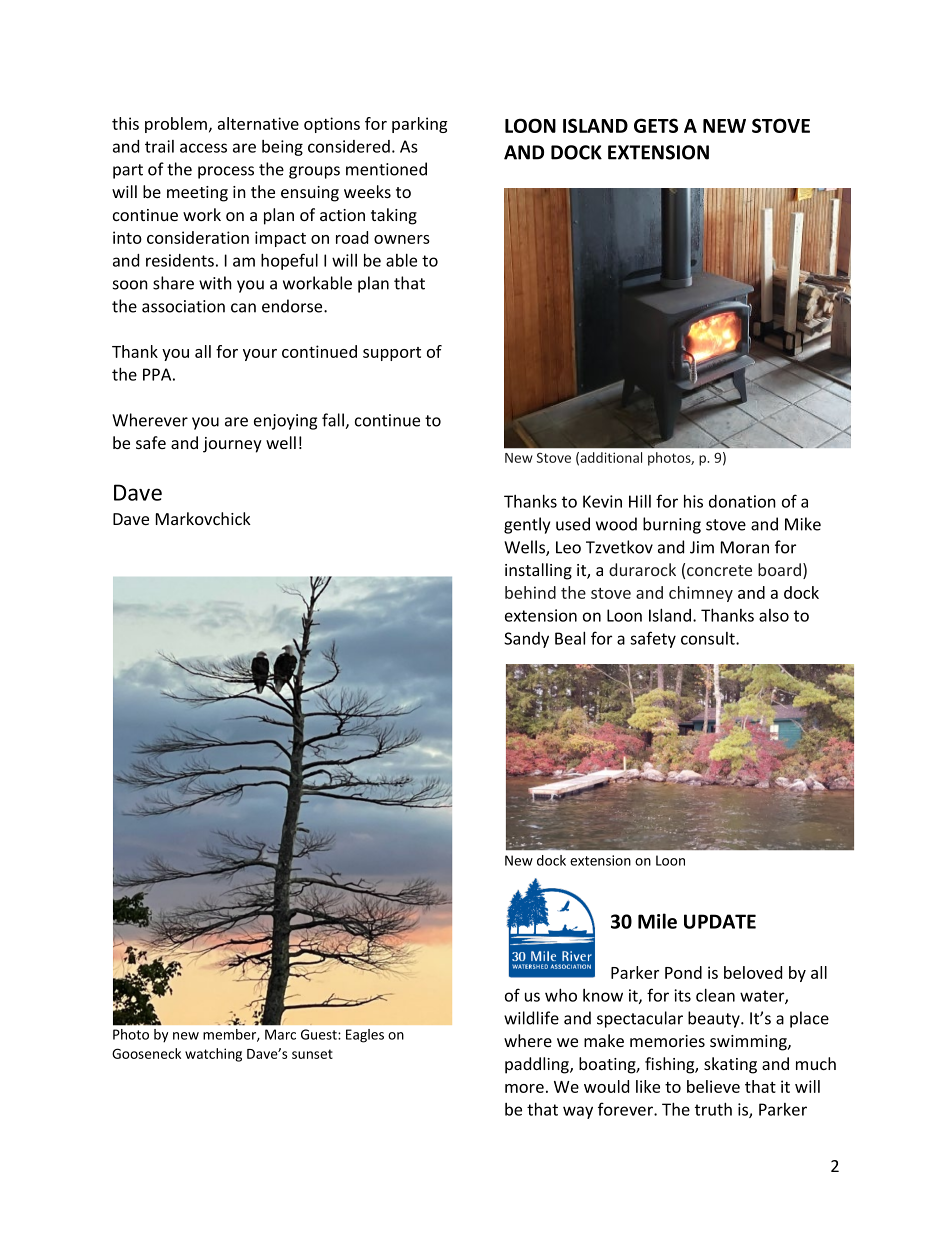 The width and height of the image is (952, 1233). Describe the element at coordinates (713, 1086) in the image. I see `believe` at that location.
